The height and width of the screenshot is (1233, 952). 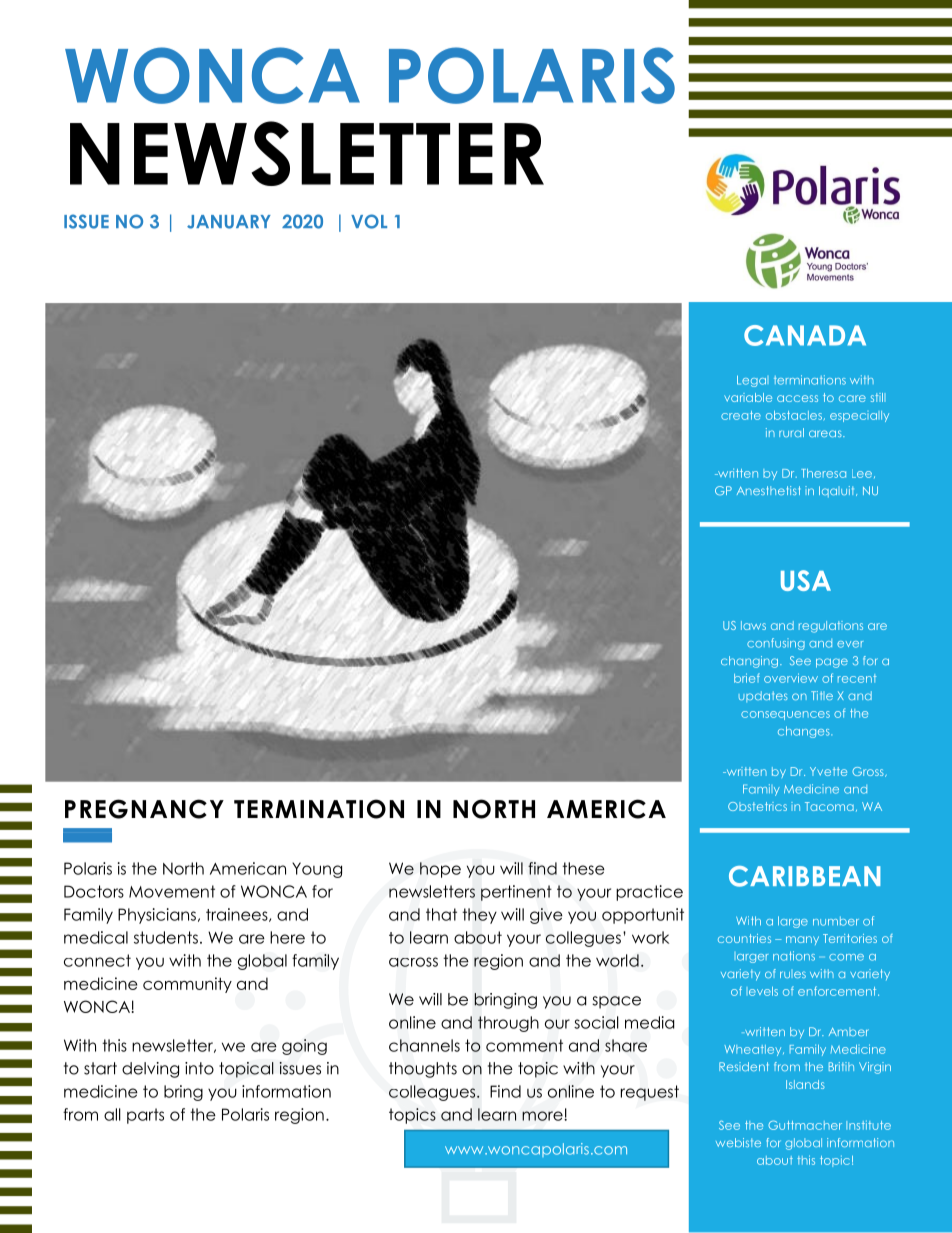 What do you see at coordinates (805, 335) in the screenshot?
I see `CANADA` at bounding box center [805, 335].
